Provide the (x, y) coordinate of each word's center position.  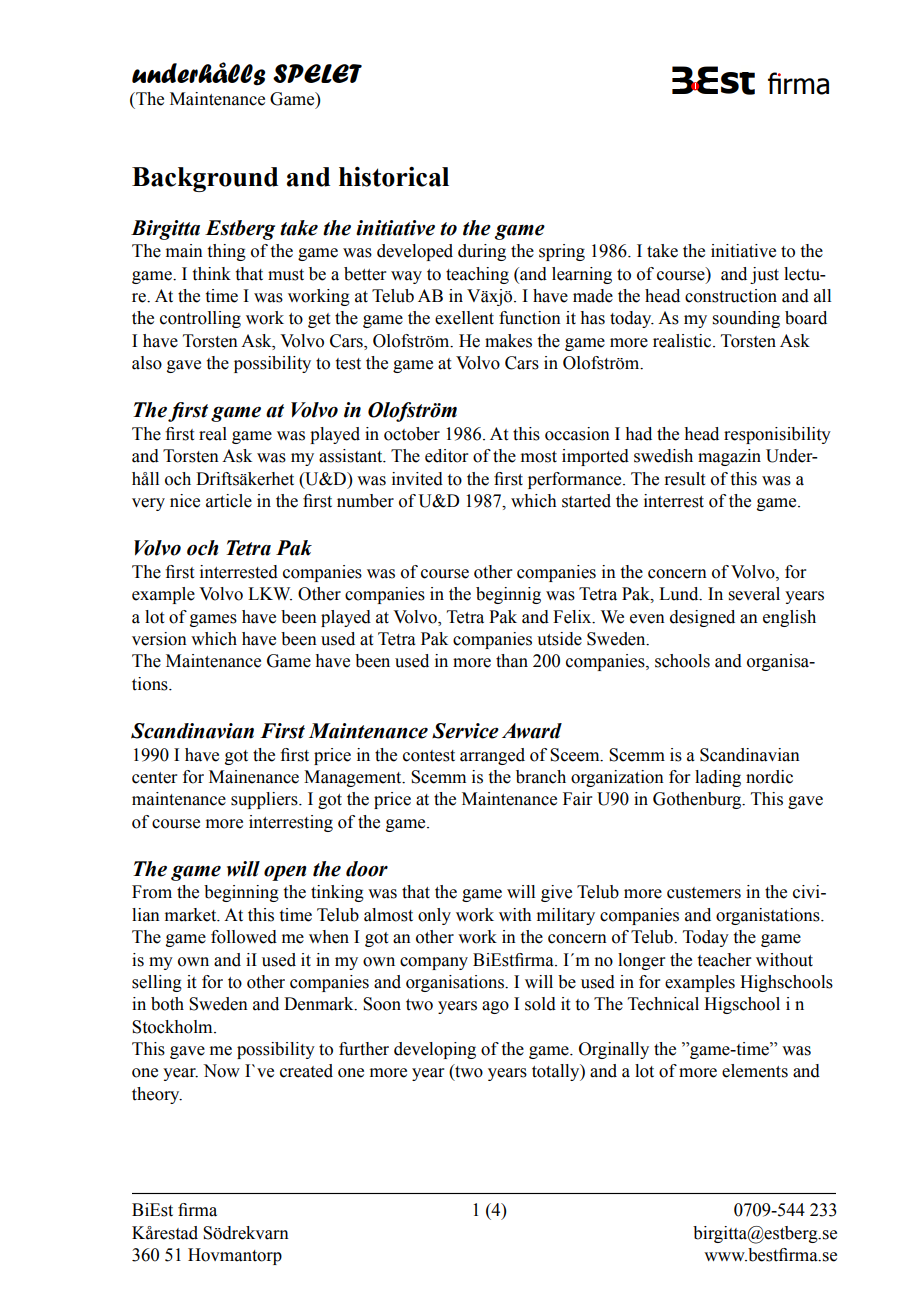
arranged (492, 756)
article (229, 501)
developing (435, 1050)
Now (221, 1071)
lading (718, 778)
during (482, 252)
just (764, 275)
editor (447, 456)
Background (205, 179)
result (684, 479)
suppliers (265, 800)
